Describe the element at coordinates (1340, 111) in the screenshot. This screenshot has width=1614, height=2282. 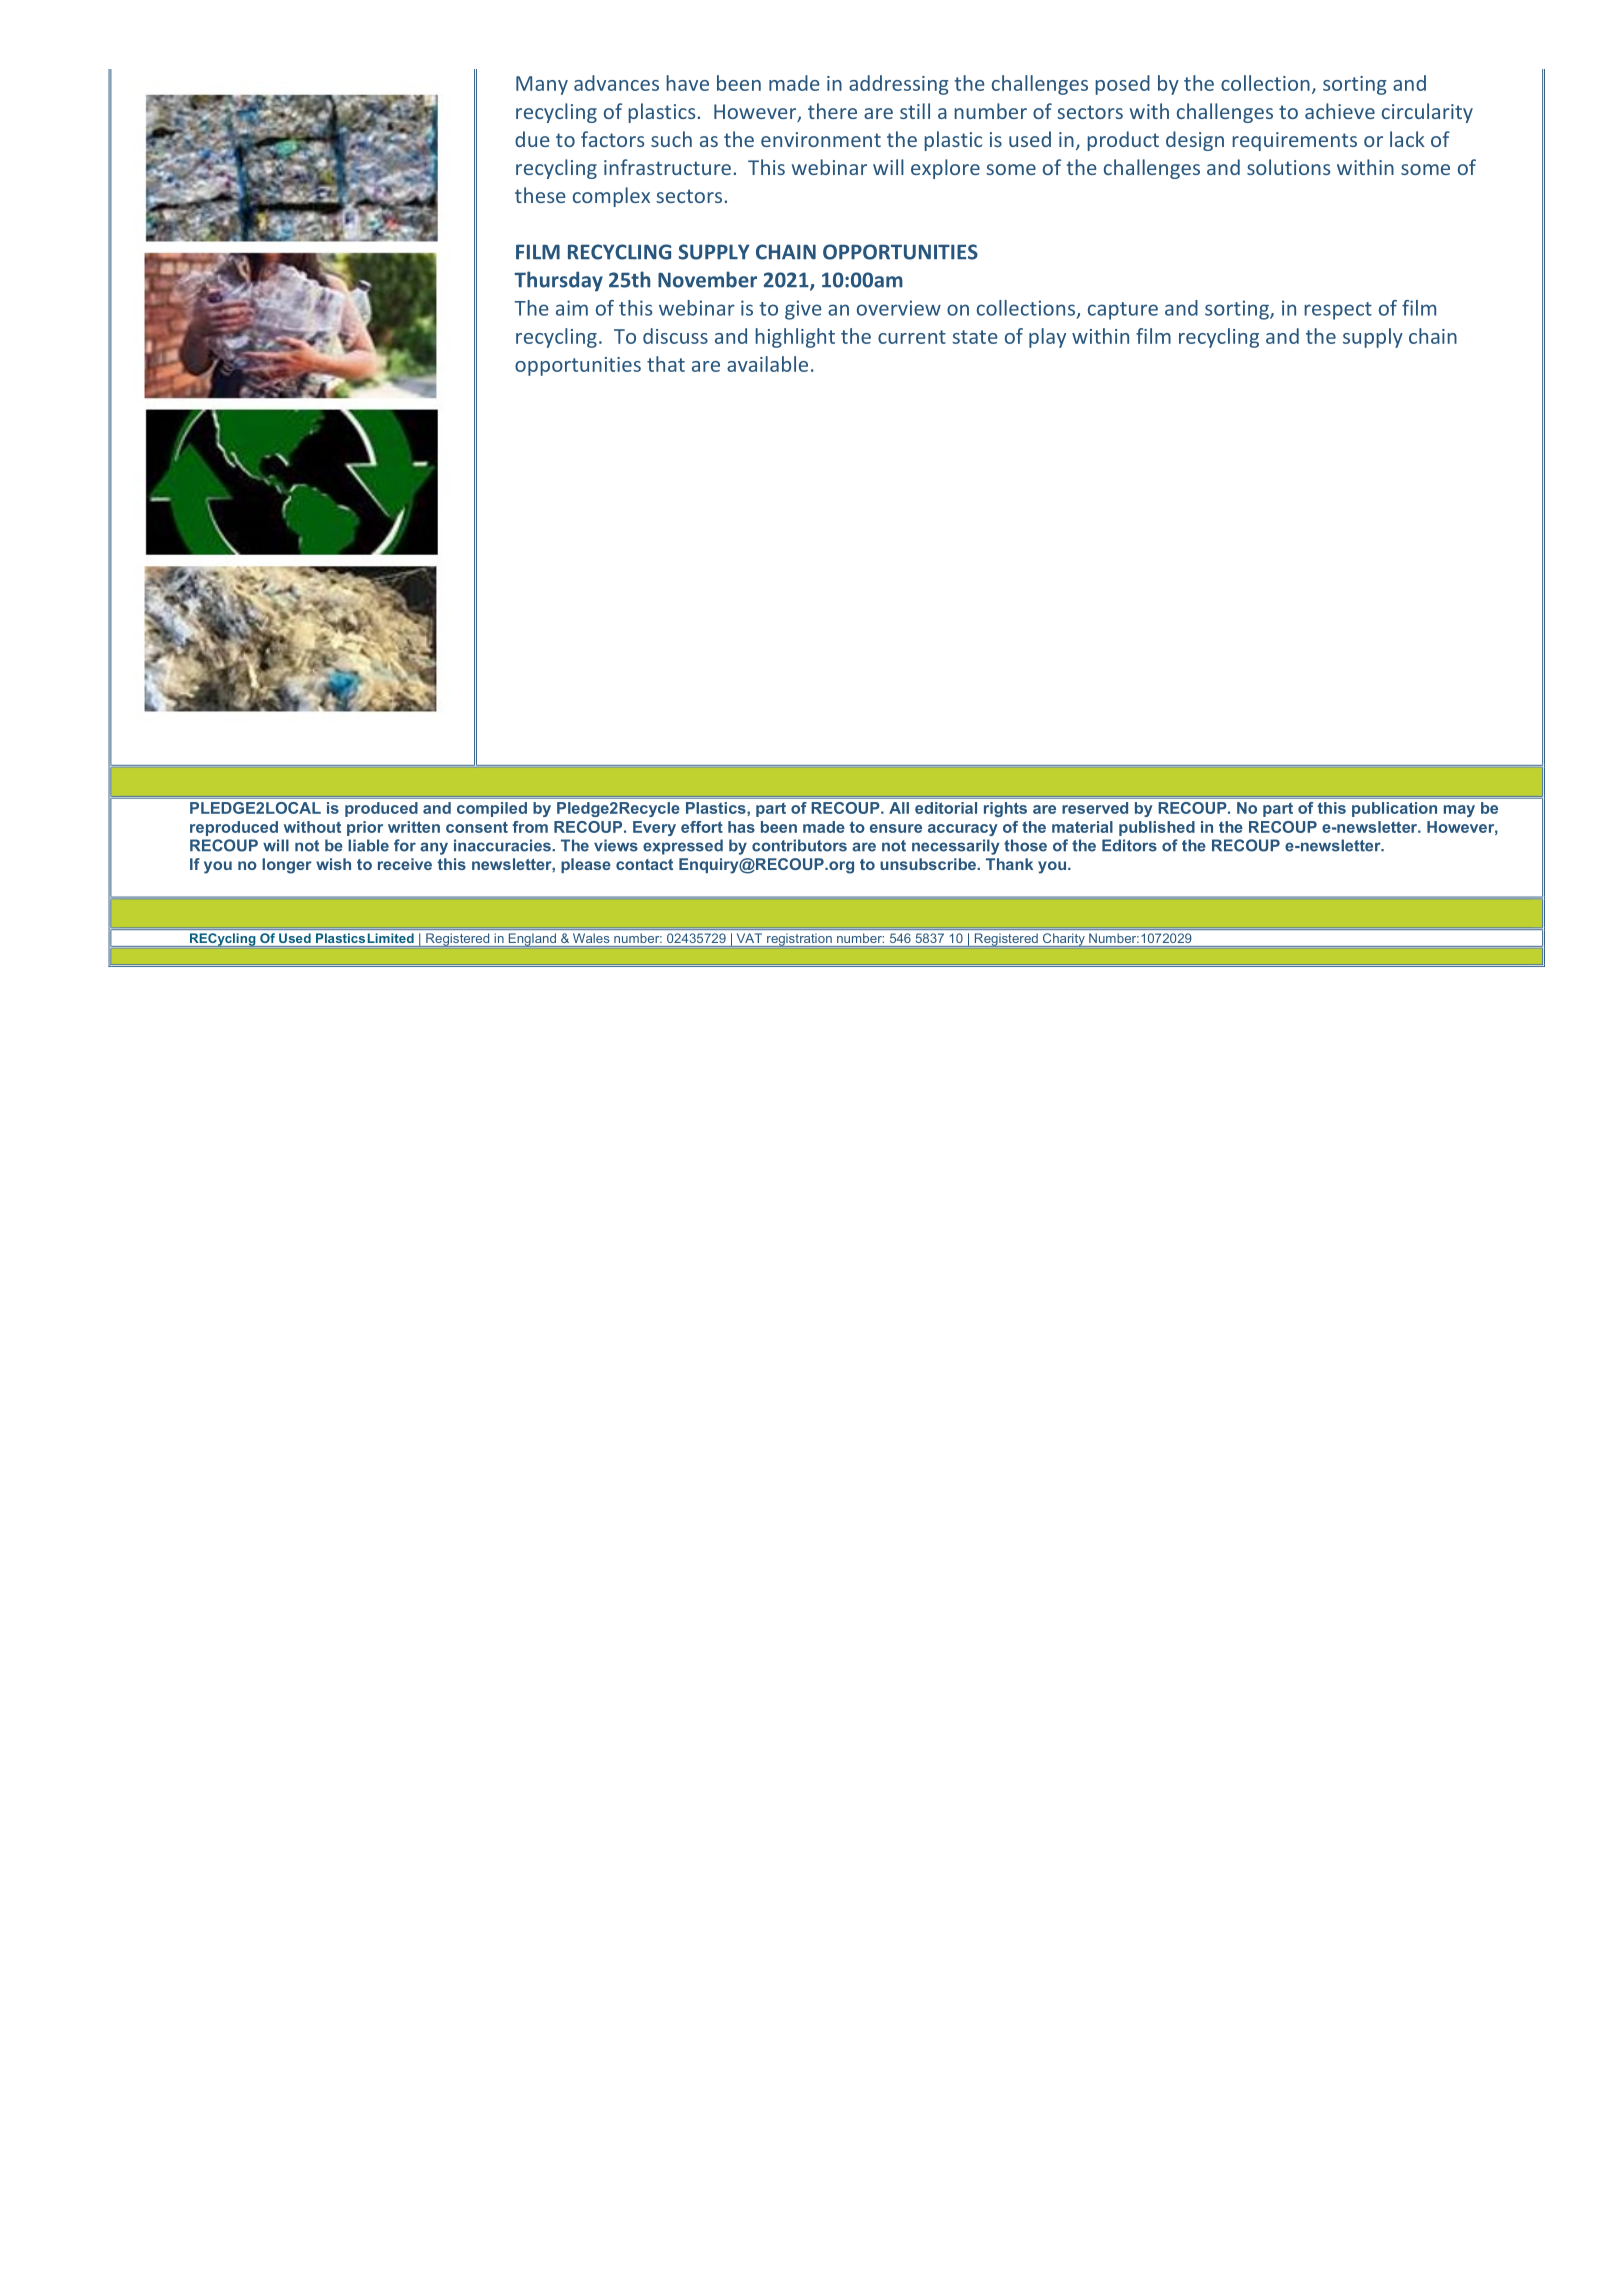
I see `achieve` at that location.
